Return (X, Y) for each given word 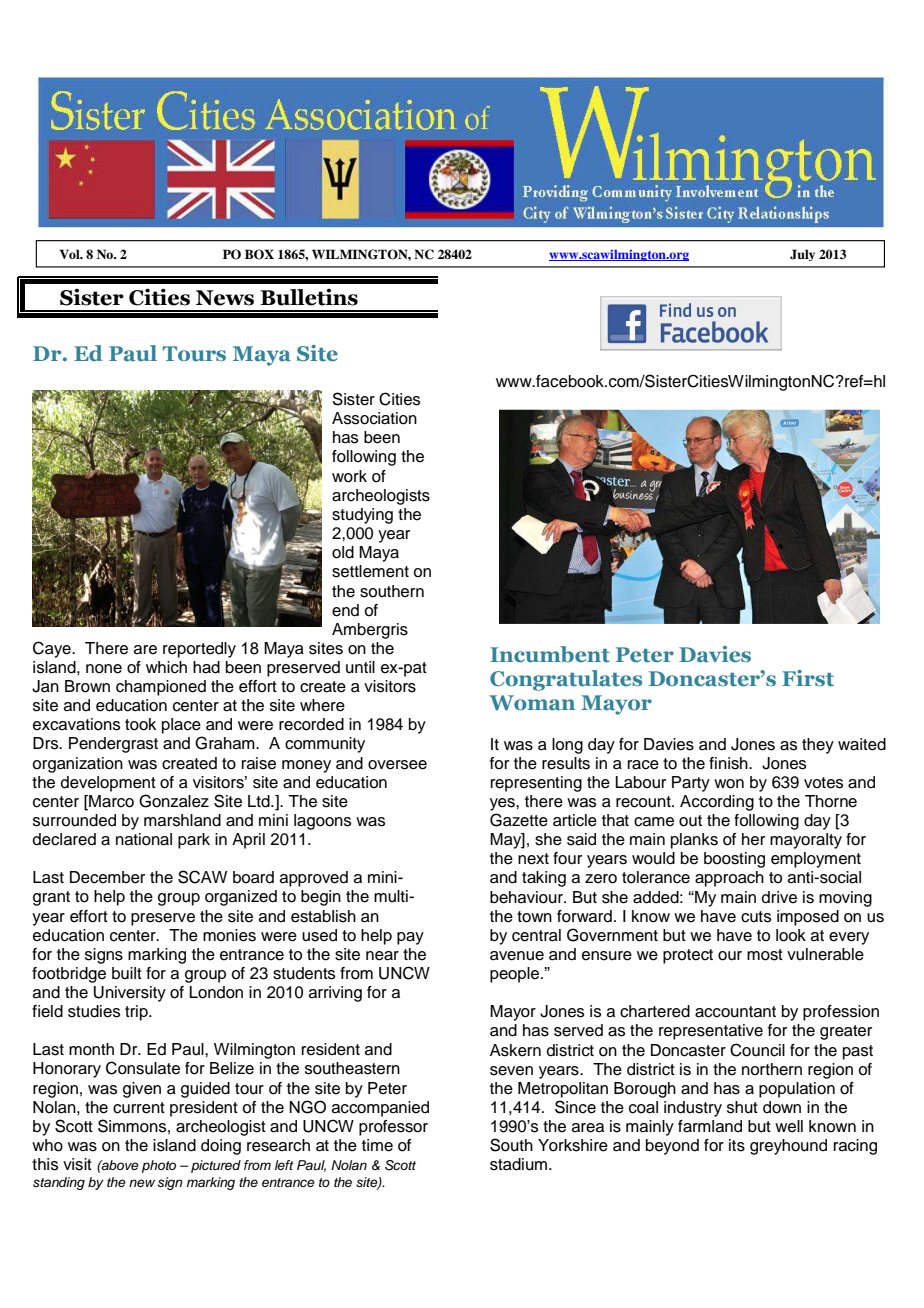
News (225, 298)
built (127, 973)
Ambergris (370, 631)
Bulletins (309, 297)
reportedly (199, 650)
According (717, 803)
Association (374, 418)
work (349, 476)
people (516, 975)
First (808, 678)
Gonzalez (174, 801)
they (818, 746)
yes (503, 804)
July (802, 255)
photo (159, 1166)
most (765, 955)
